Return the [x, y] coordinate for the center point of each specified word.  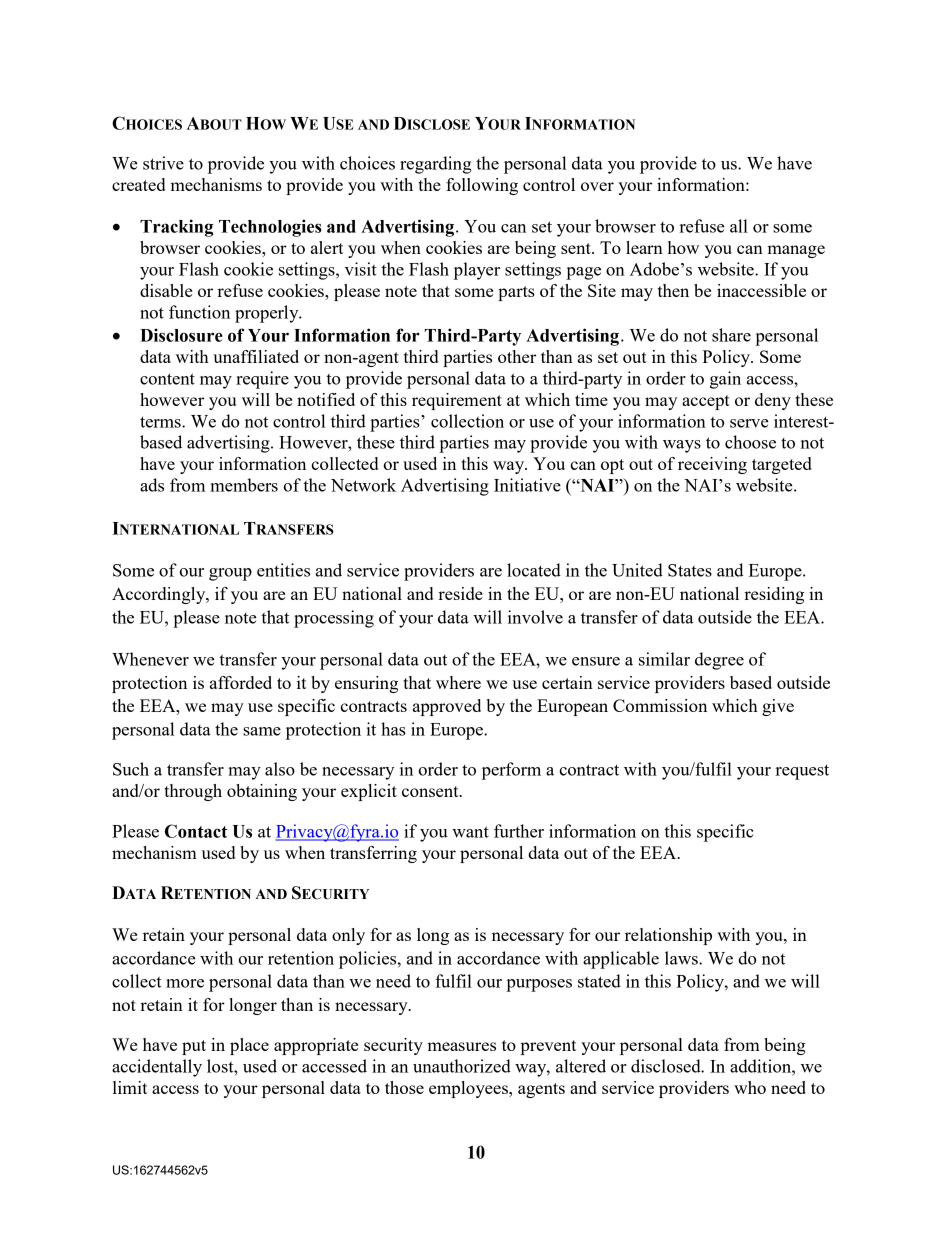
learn [644, 247]
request [802, 772]
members [244, 485]
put [194, 1047]
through [193, 792]
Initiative [527, 485]
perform [511, 771]
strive [163, 163]
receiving [712, 465]
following [482, 186]
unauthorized [462, 1066]
